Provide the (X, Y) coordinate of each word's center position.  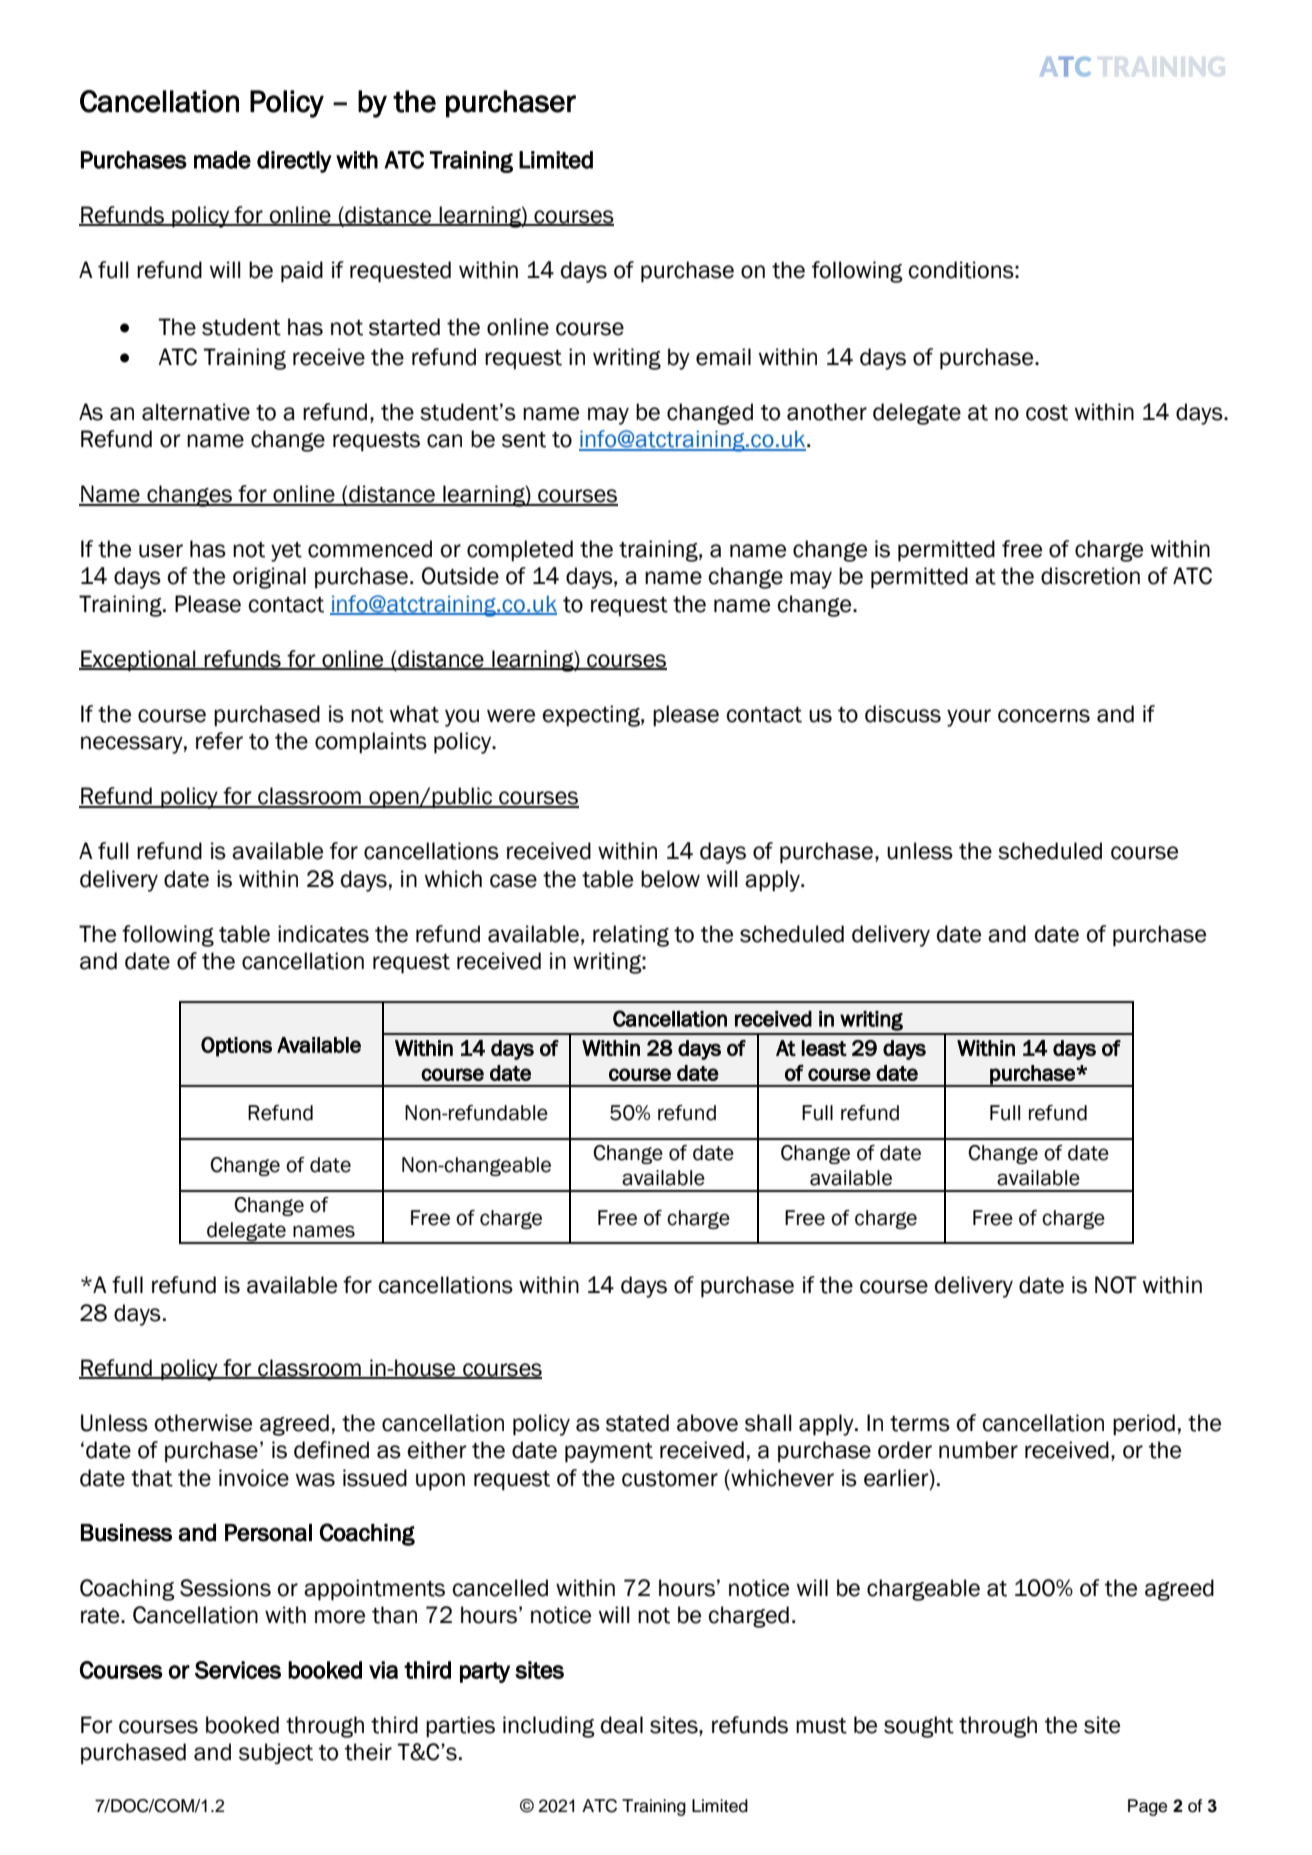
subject (276, 1753)
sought (919, 1727)
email (723, 357)
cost (1047, 413)
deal (622, 1725)
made (222, 160)
